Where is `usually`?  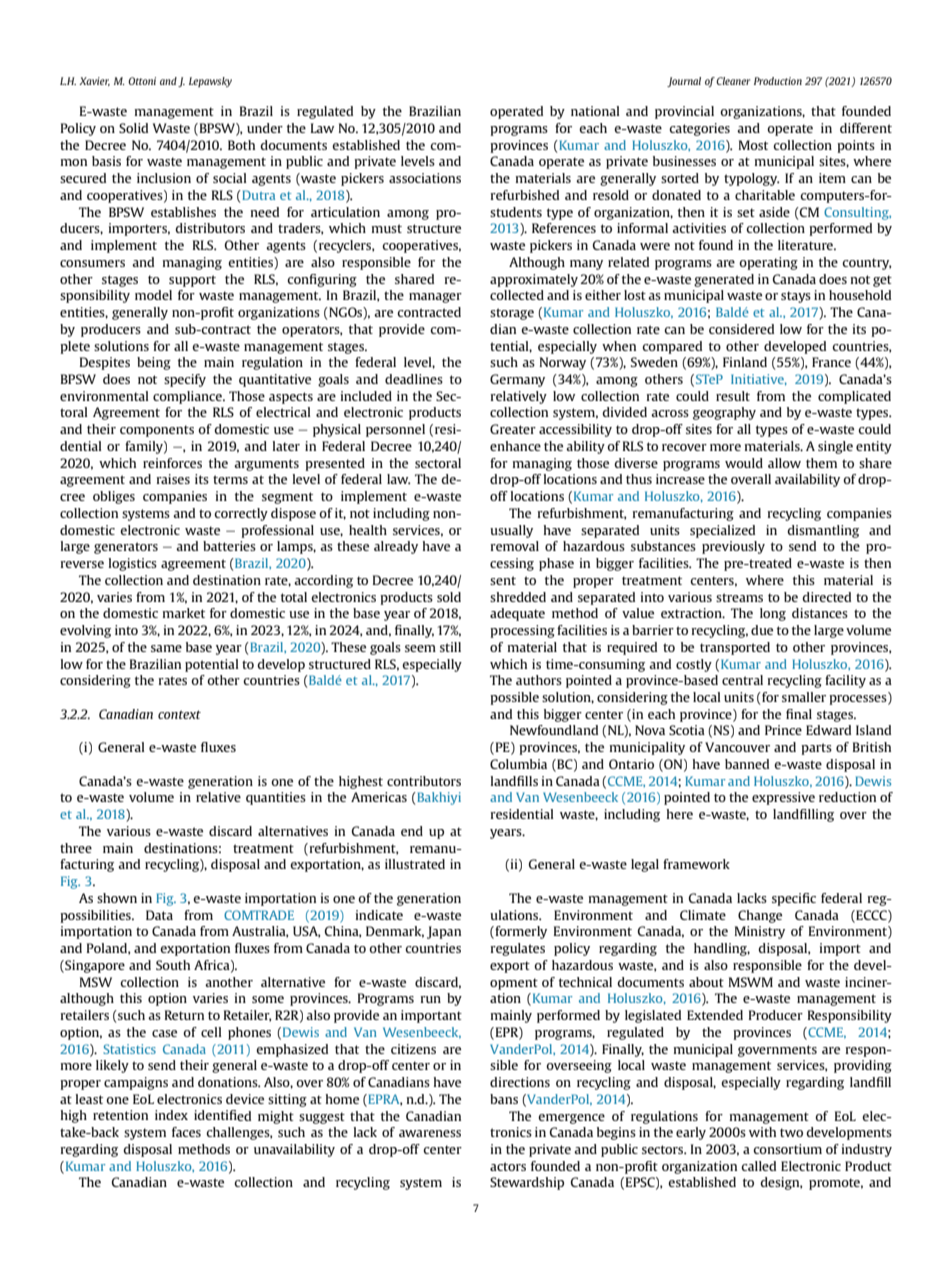 usually is located at coordinates (511, 531).
